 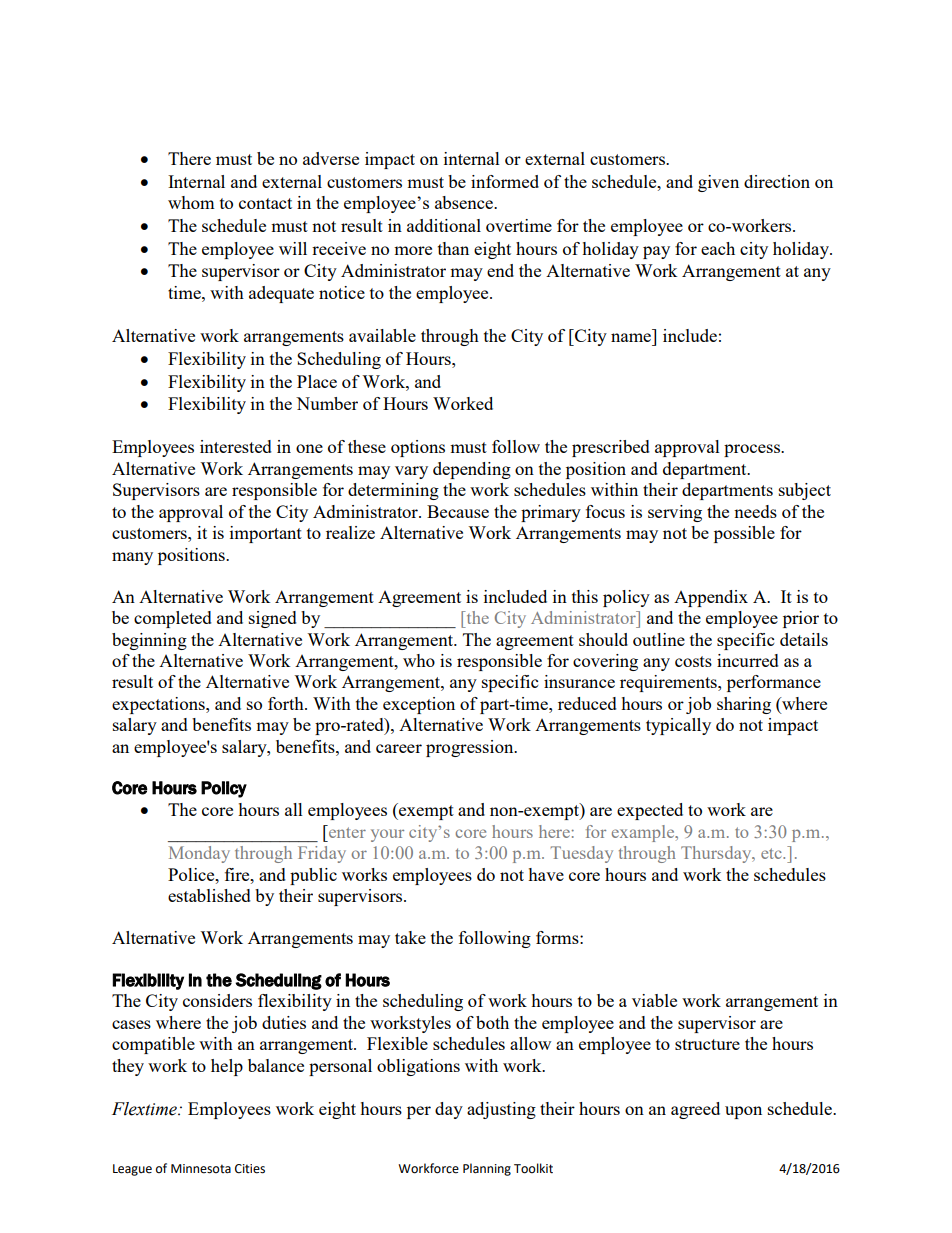 What do you see at coordinates (191, 202) in the image?
I see `whom` at bounding box center [191, 202].
